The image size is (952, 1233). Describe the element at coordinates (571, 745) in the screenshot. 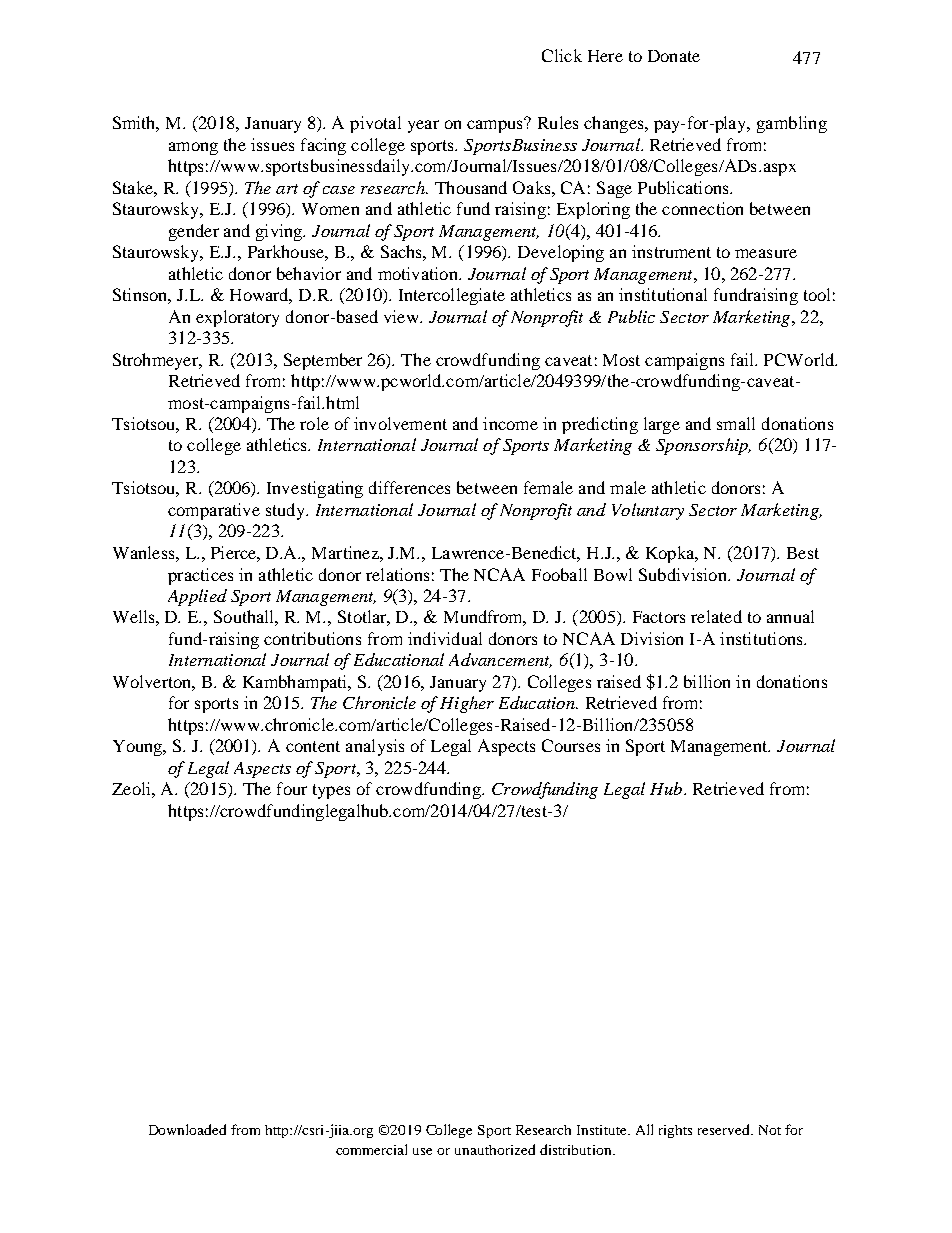

I see `Courses` at that location.
